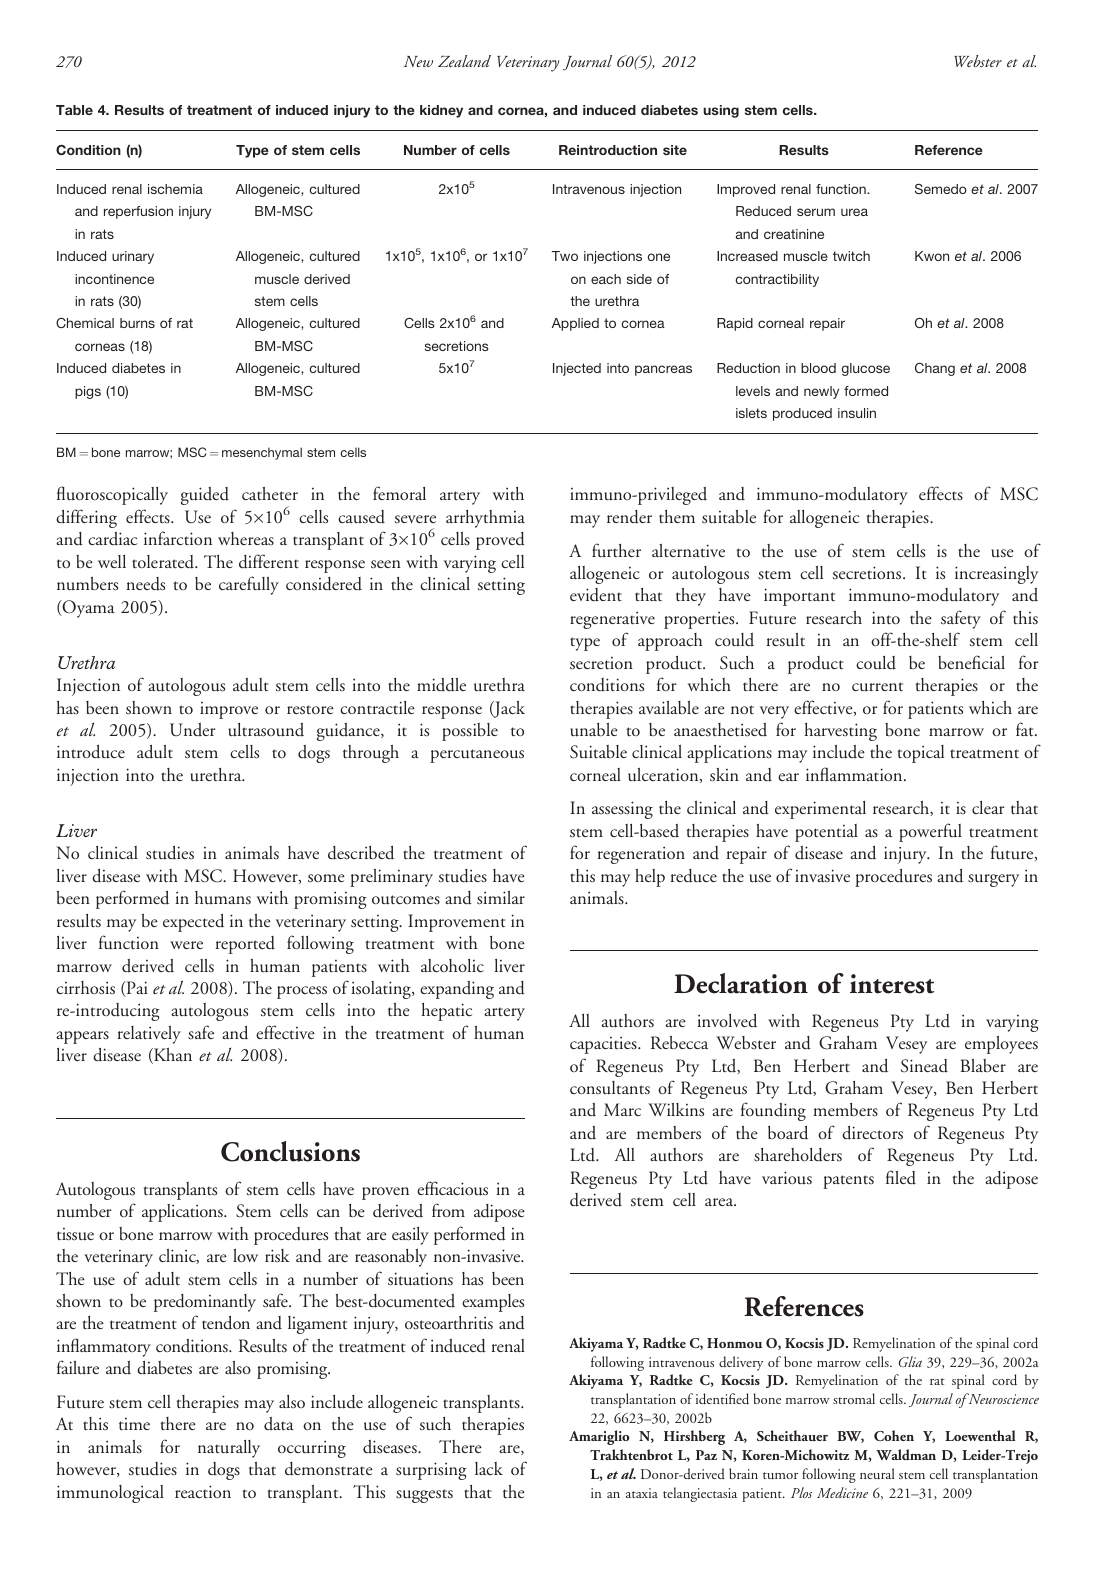  What do you see at coordinates (857, 413) in the document?
I see `insulin` at bounding box center [857, 413].
